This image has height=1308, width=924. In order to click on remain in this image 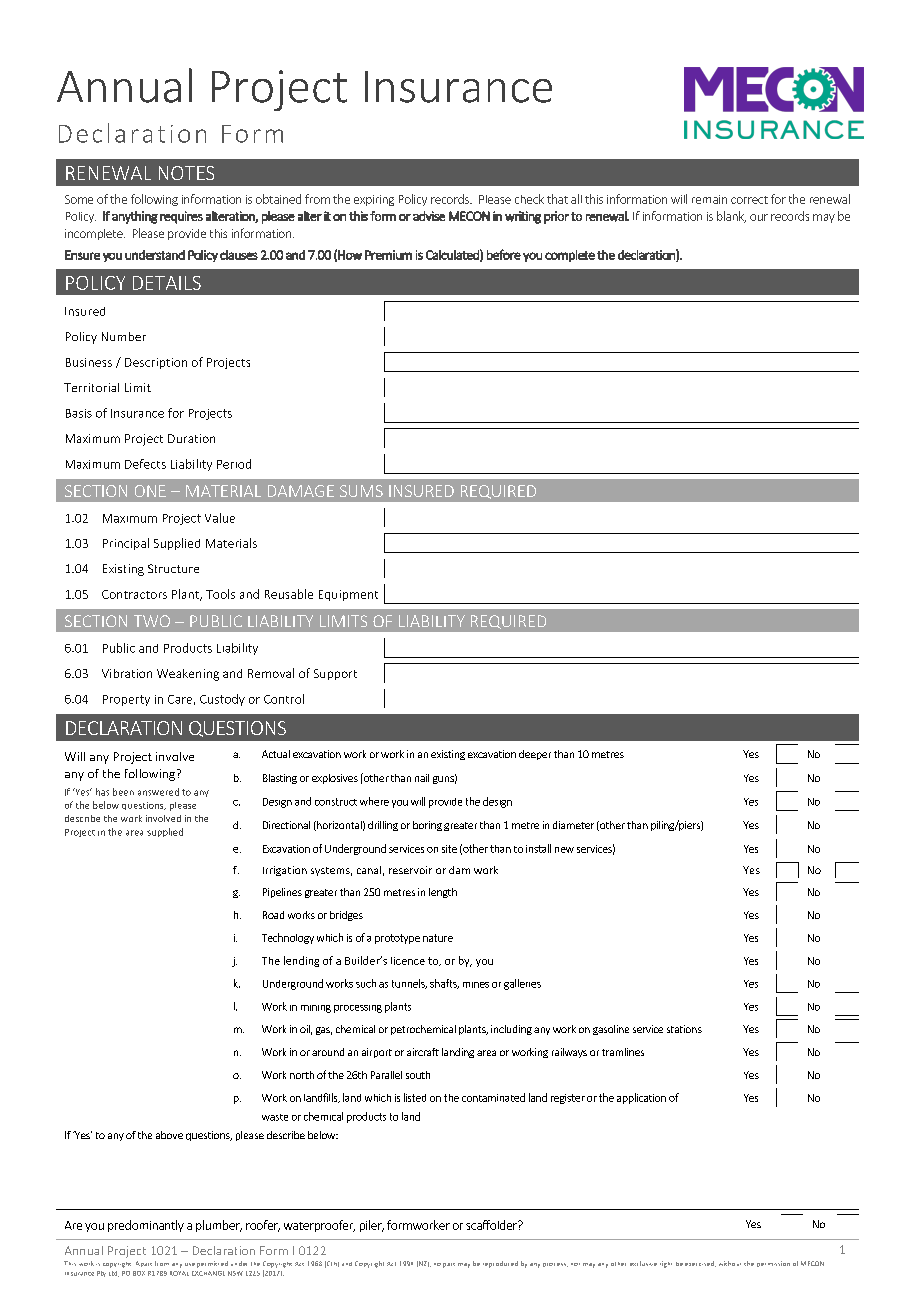, I will do `click(709, 199)`.
